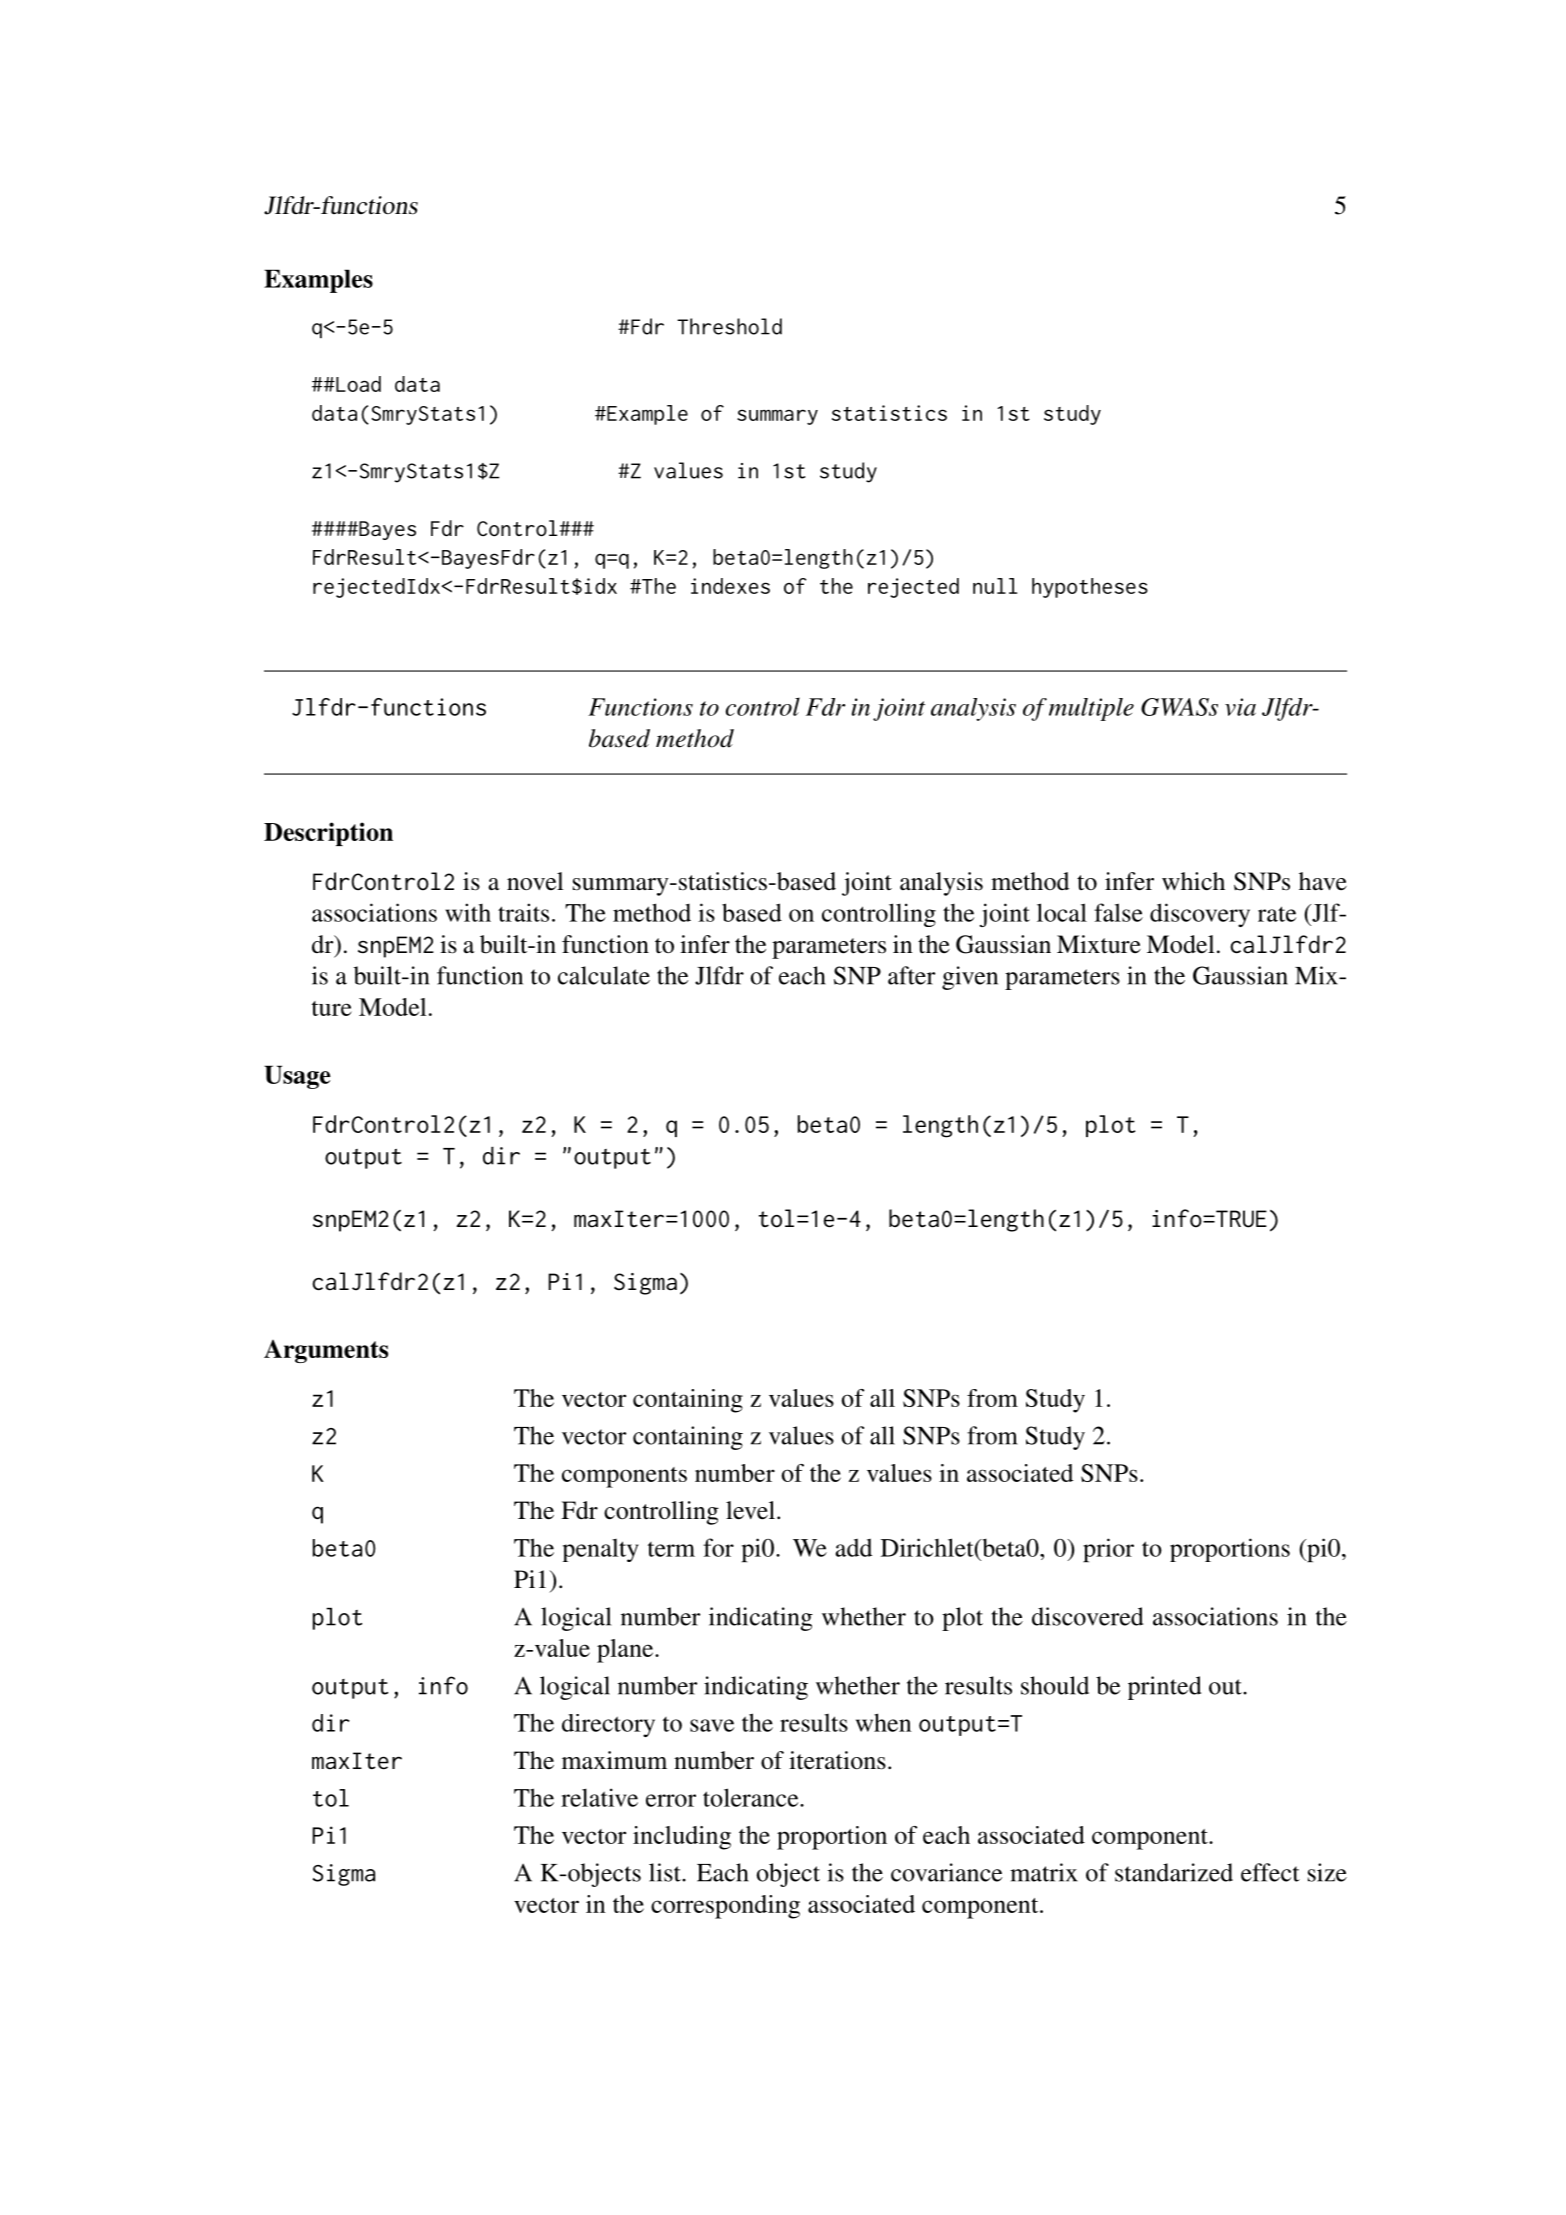 The width and height of the page is (1566, 2215). What do you see at coordinates (1240, 707) in the page?
I see `via` at bounding box center [1240, 707].
